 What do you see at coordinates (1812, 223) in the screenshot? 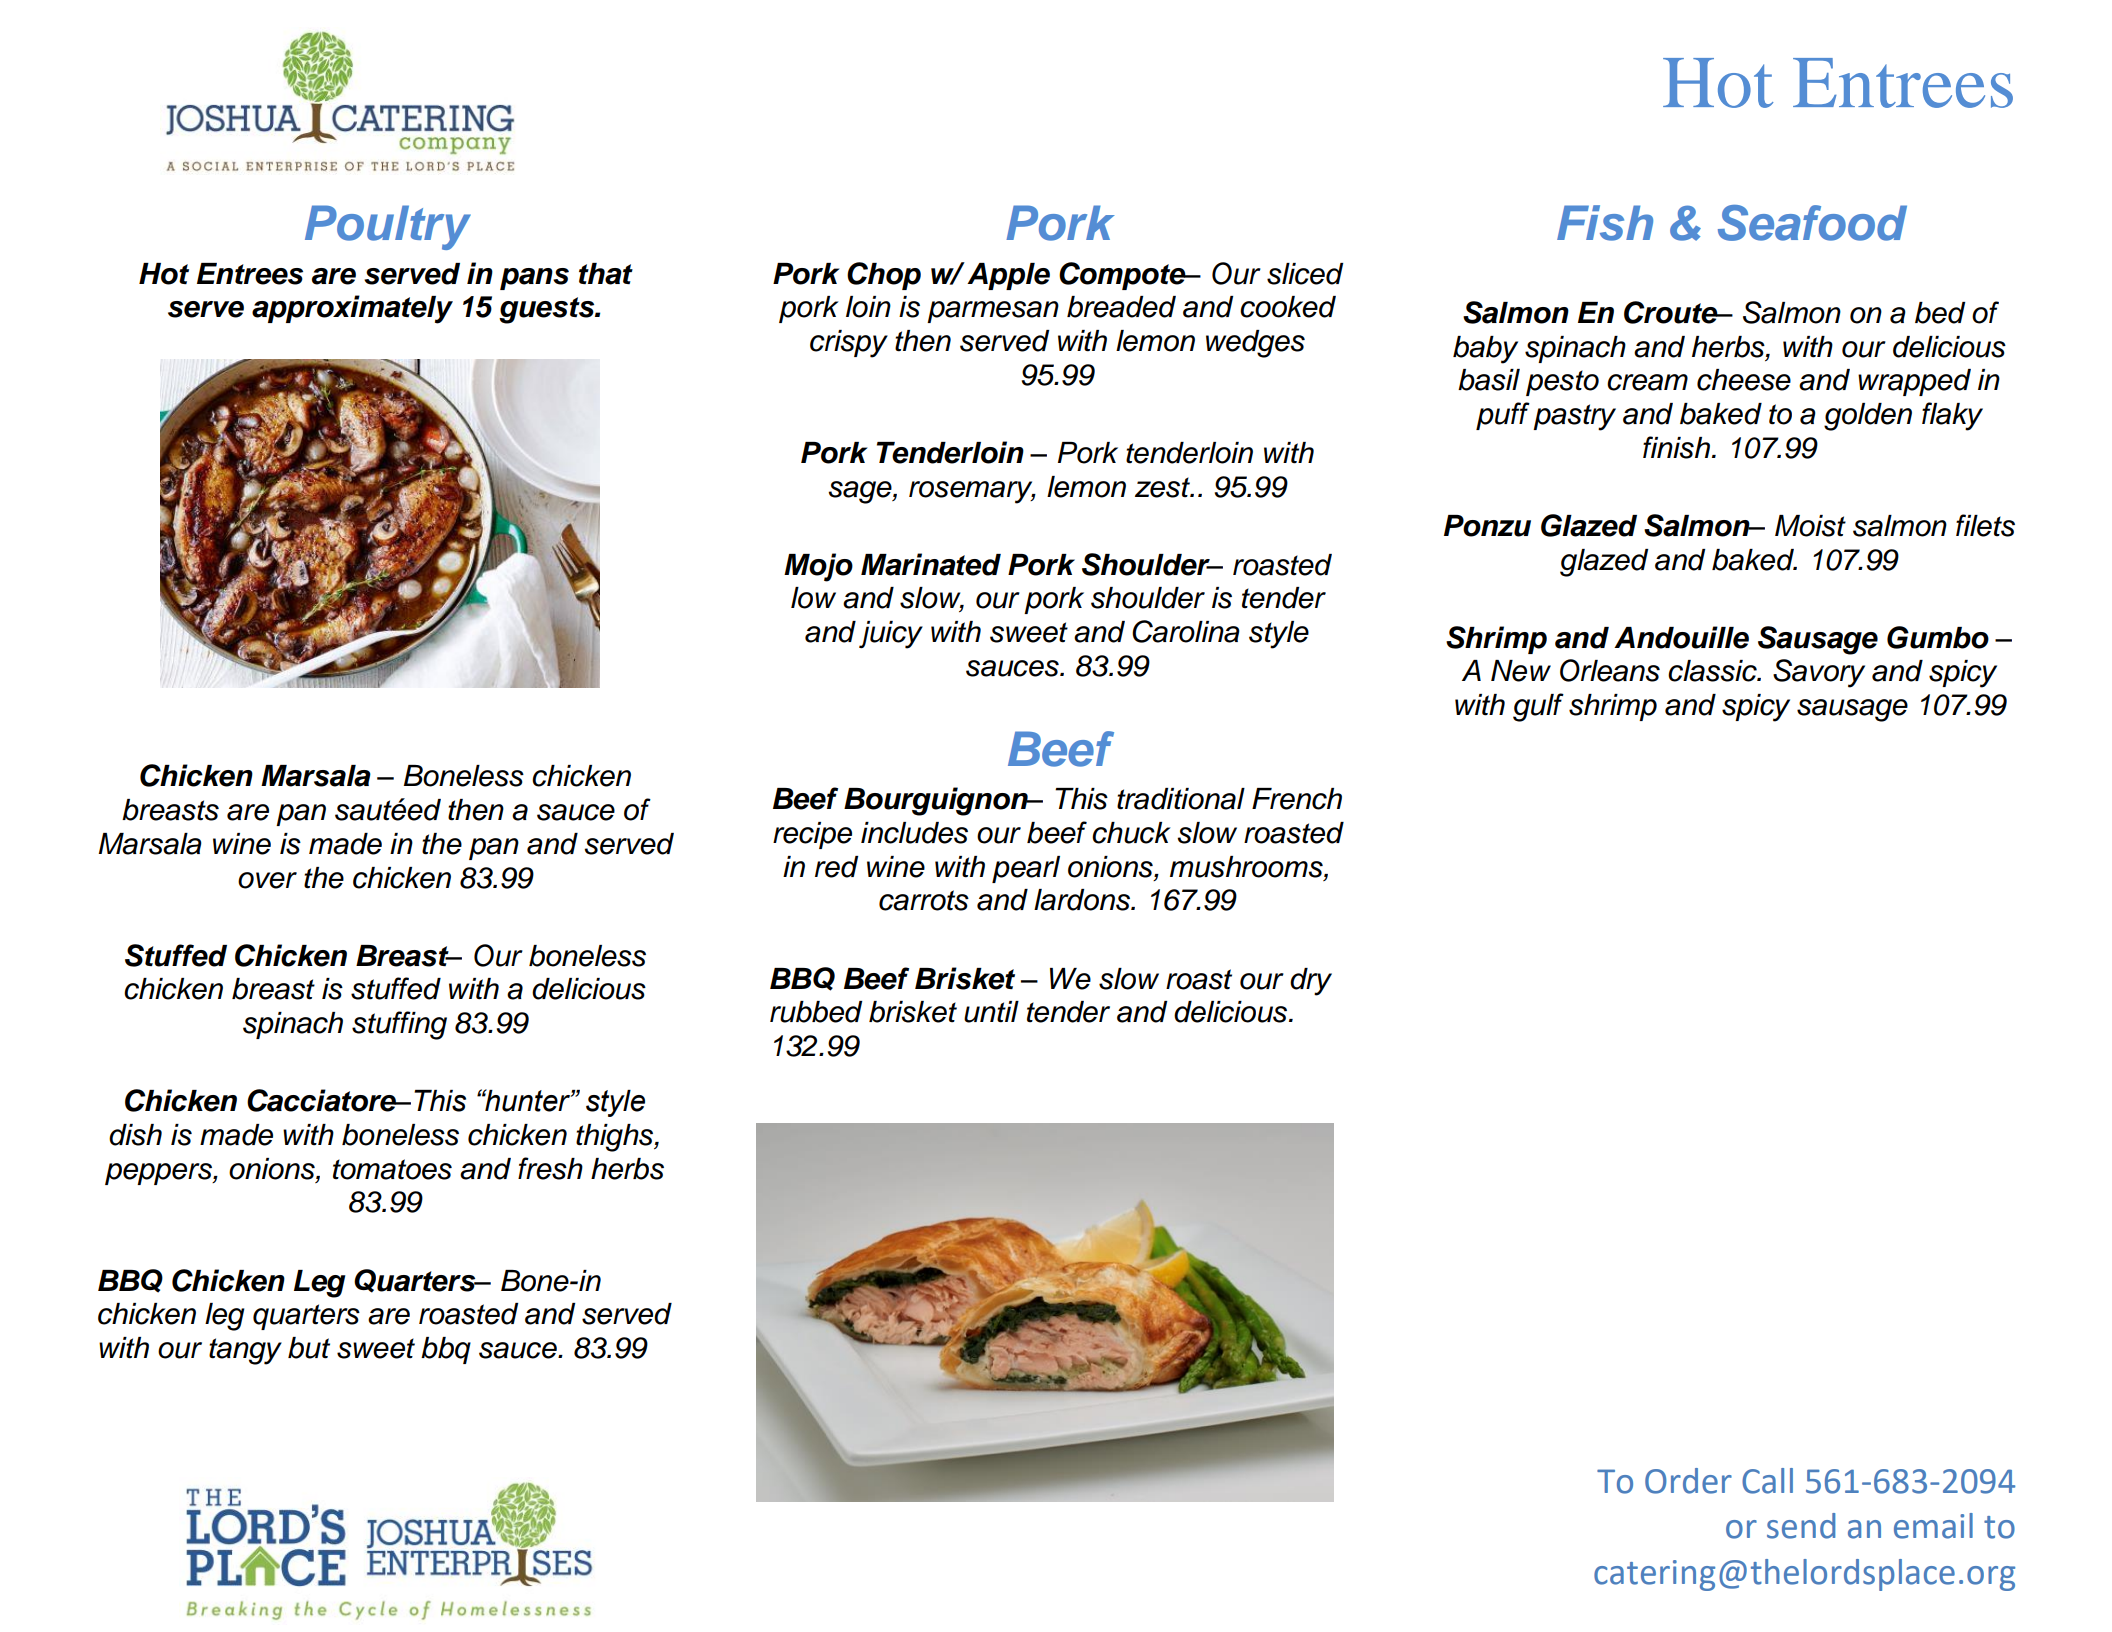
I see `Seafood` at bounding box center [1812, 223].
